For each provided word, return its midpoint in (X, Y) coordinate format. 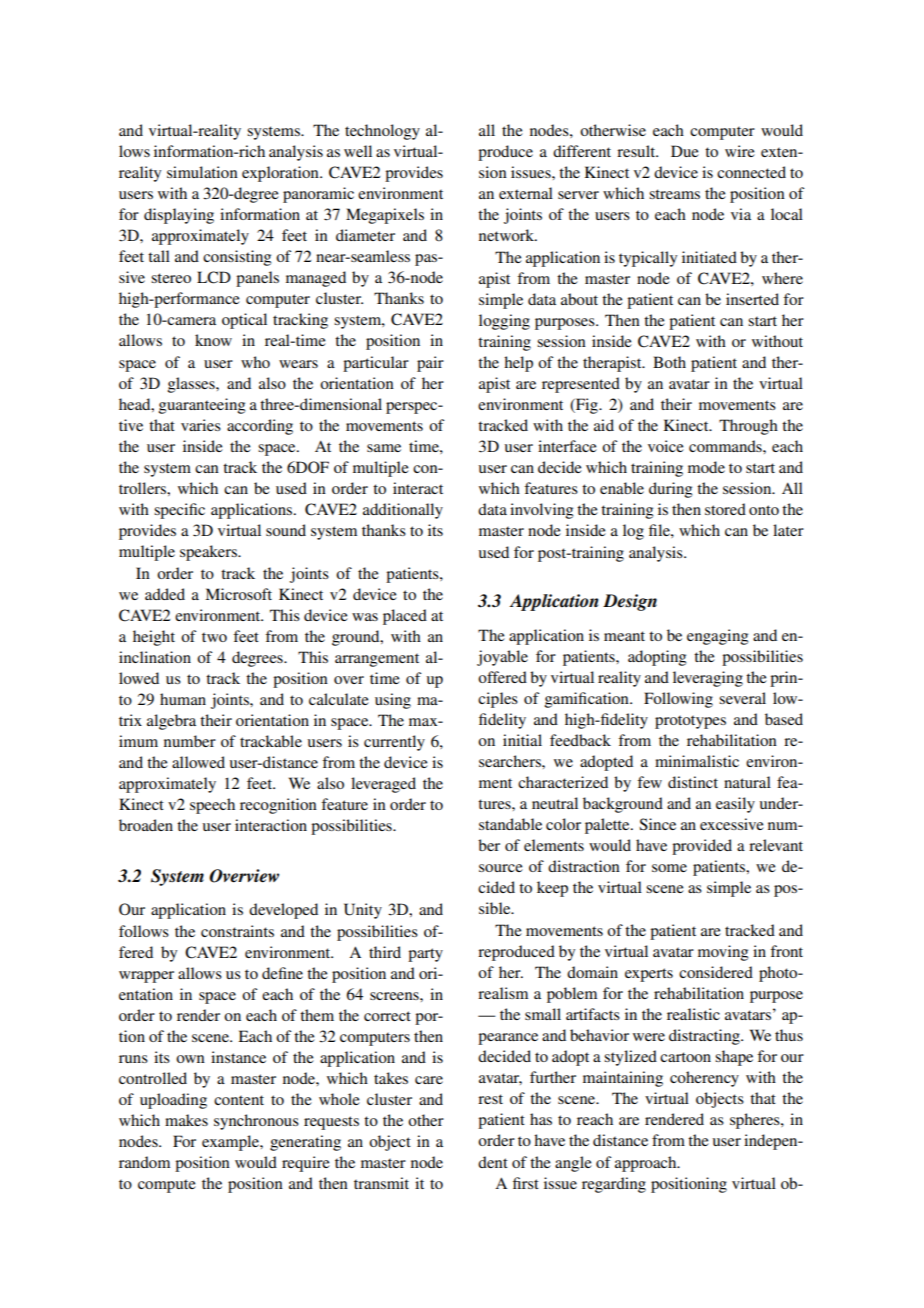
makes (186, 1120)
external (526, 193)
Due (685, 151)
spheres (756, 1121)
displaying (179, 216)
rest (490, 1099)
